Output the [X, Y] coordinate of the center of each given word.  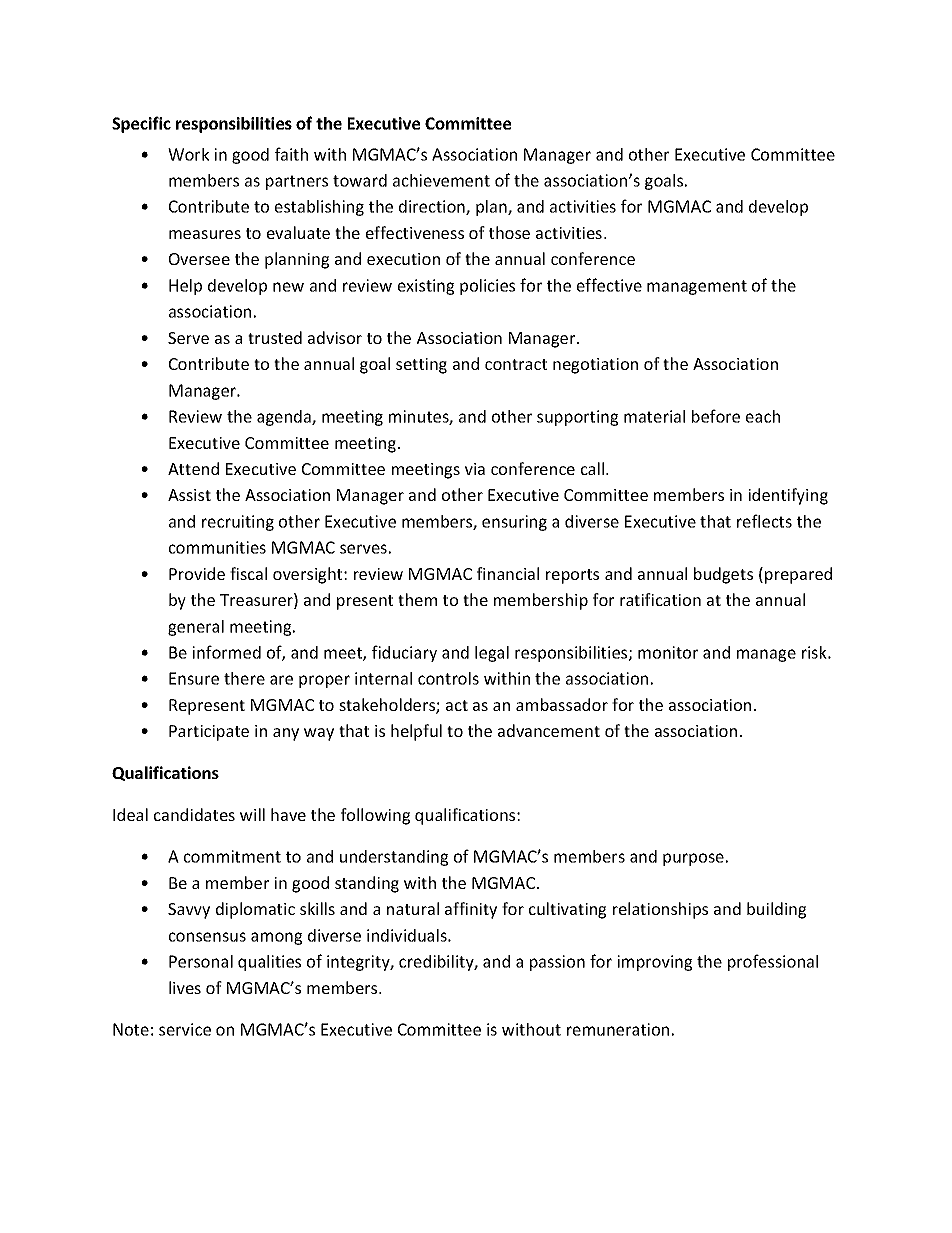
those [509, 232]
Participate [209, 733]
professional [773, 962]
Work [188, 154]
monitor [668, 652]
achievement [441, 180]
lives [185, 987]
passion [557, 963]
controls [448, 678]
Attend [193, 468]
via [475, 469]
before [716, 416]
